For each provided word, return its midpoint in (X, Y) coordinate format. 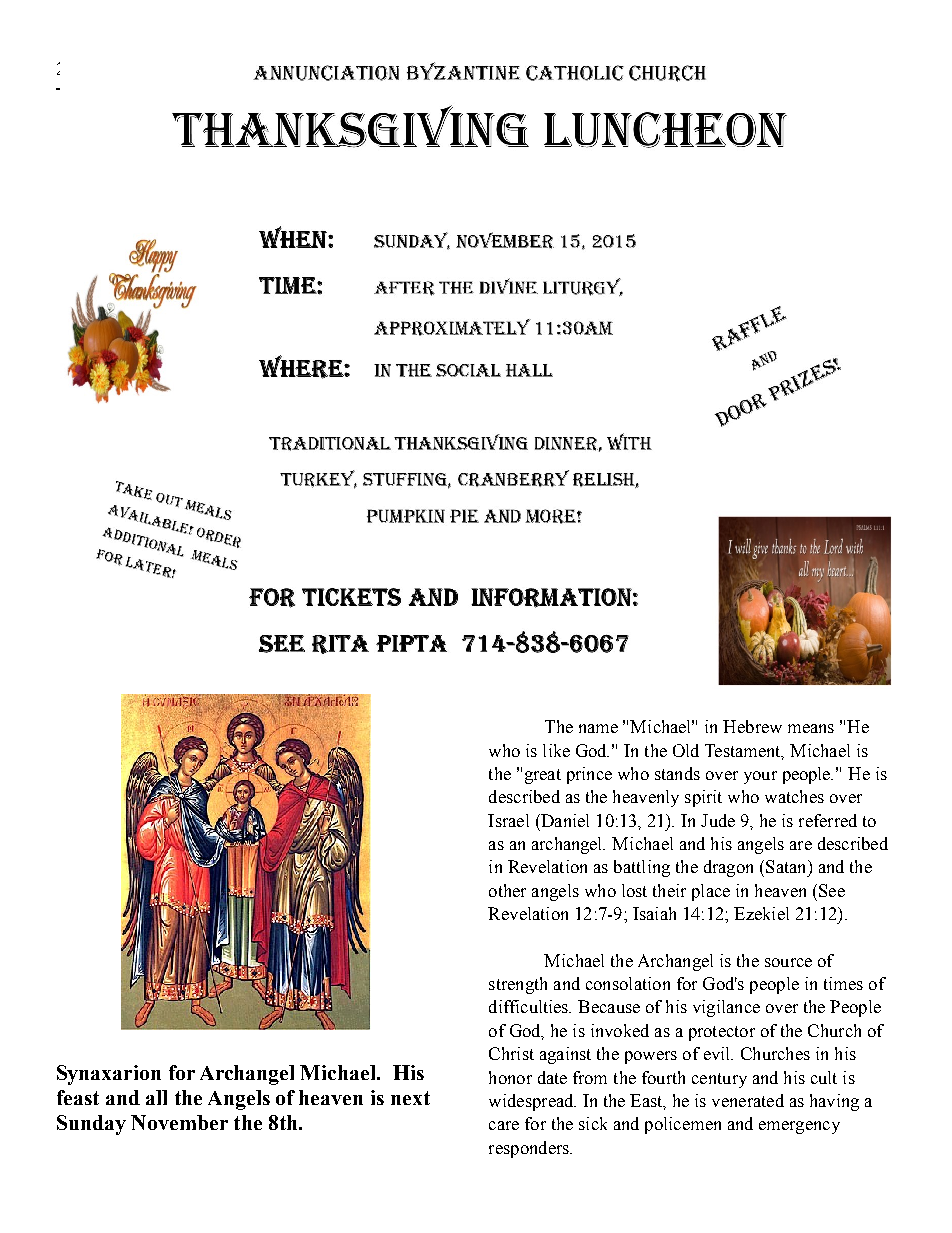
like (556, 750)
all (156, 1097)
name (598, 728)
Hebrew (752, 726)
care (504, 1125)
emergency (799, 1127)
